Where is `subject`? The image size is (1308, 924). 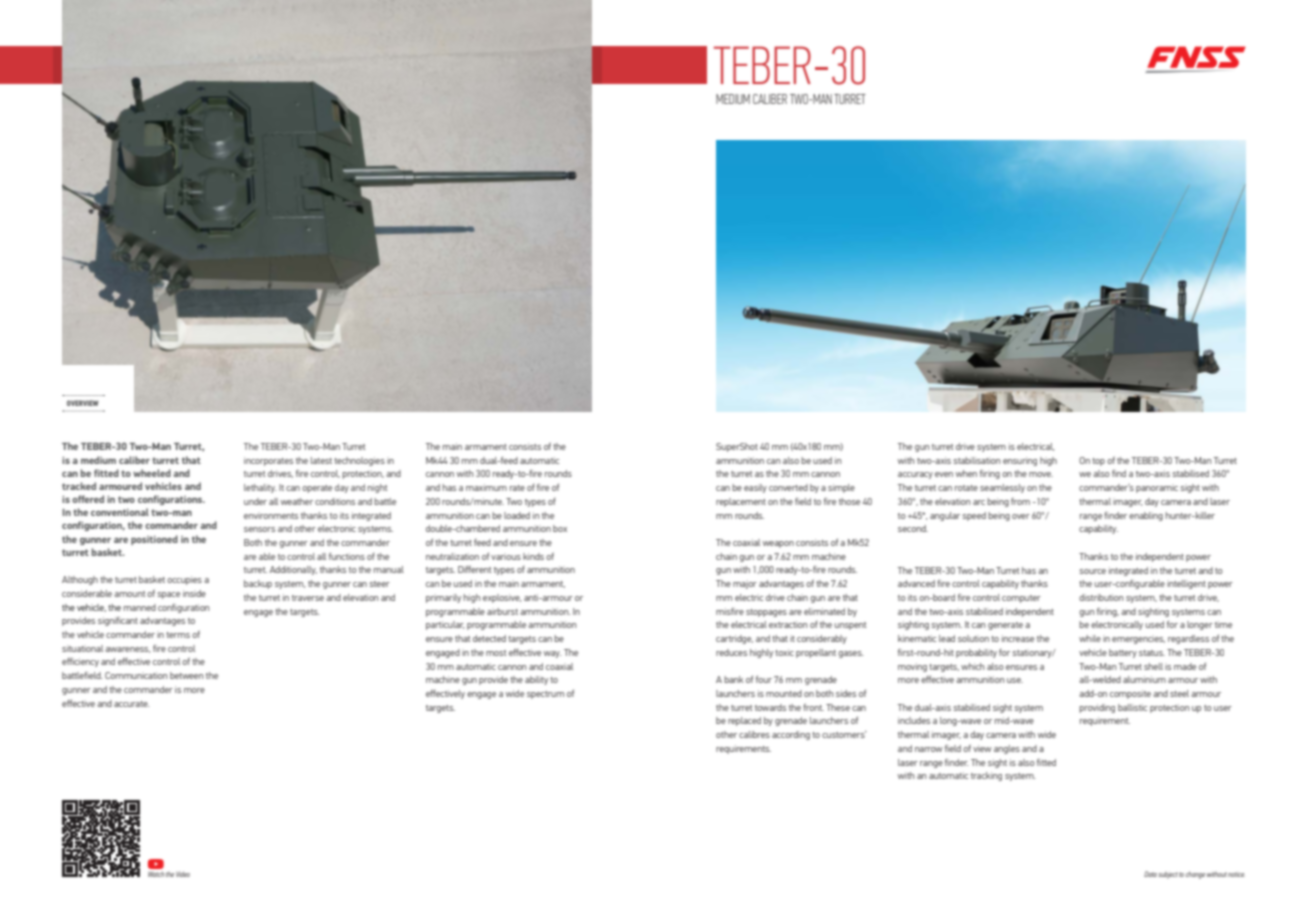
subject is located at coordinates (1168, 875).
